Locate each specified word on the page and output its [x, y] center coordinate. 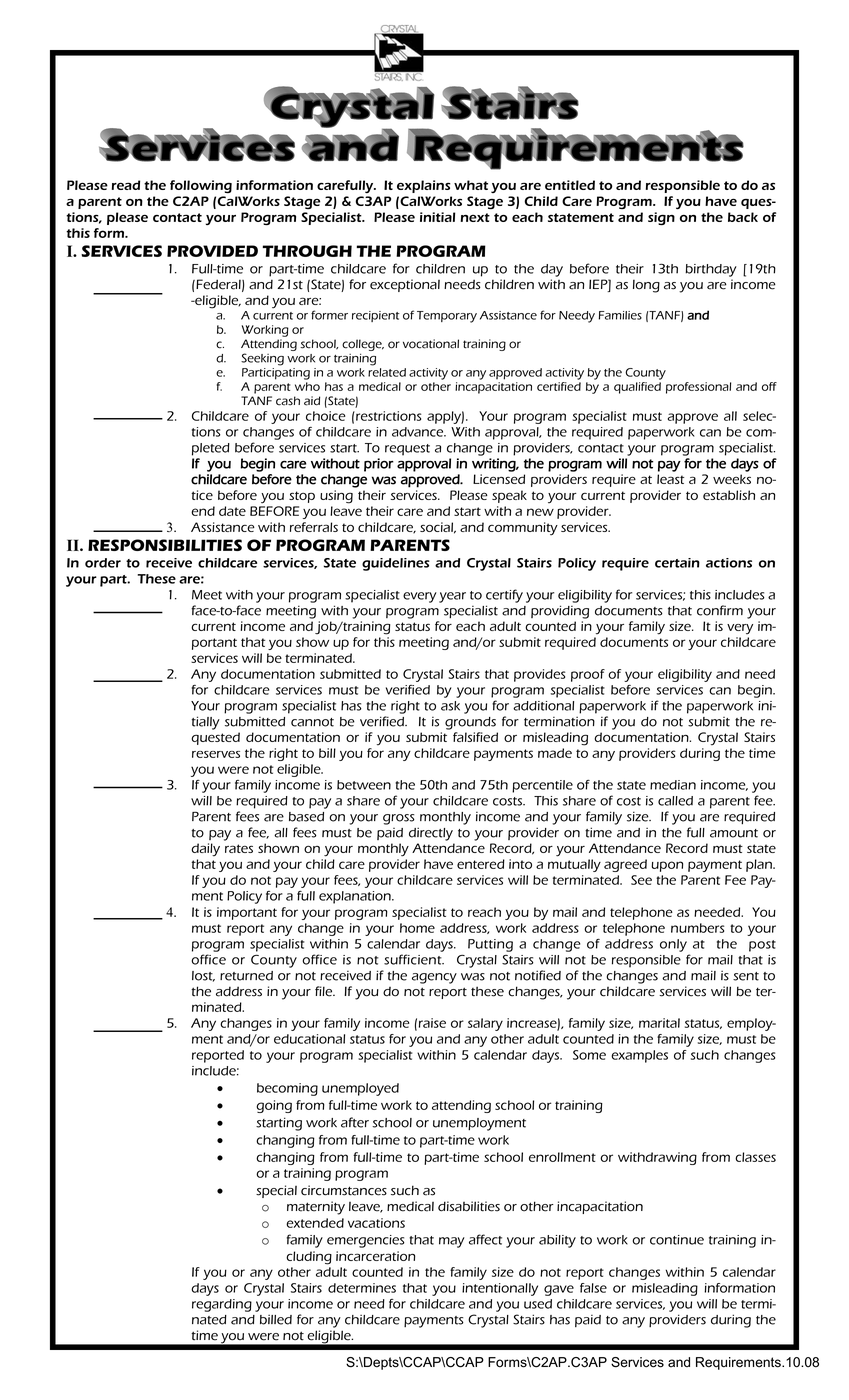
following [201, 186]
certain [677, 563]
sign [661, 218]
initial [437, 217]
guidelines [396, 564]
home [417, 928]
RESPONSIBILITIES [165, 545]
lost [203, 976]
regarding [222, 1305]
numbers [697, 928]
